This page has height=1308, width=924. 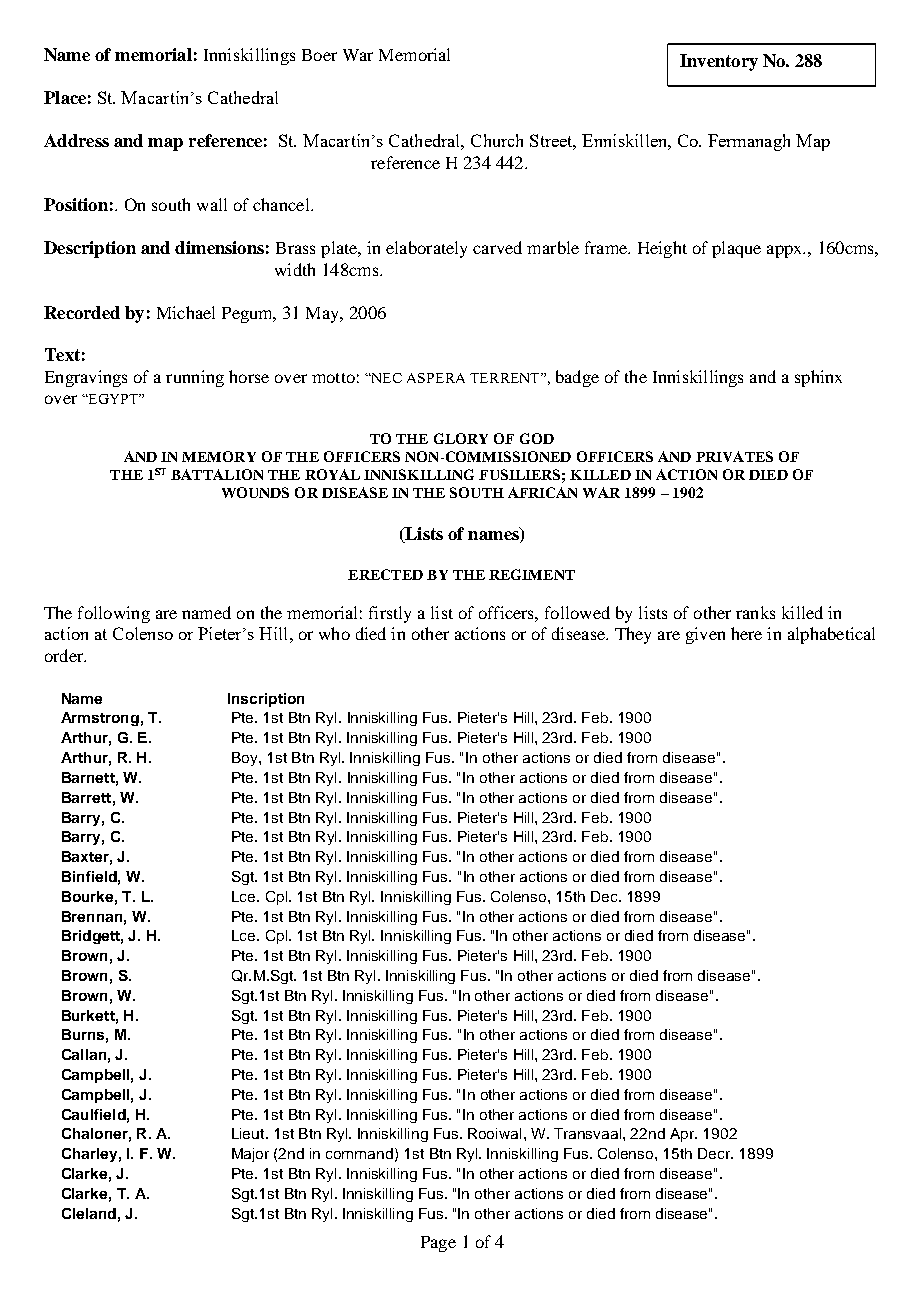 What do you see at coordinates (114, 614) in the page?
I see `following` at bounding box center [114, 614].
